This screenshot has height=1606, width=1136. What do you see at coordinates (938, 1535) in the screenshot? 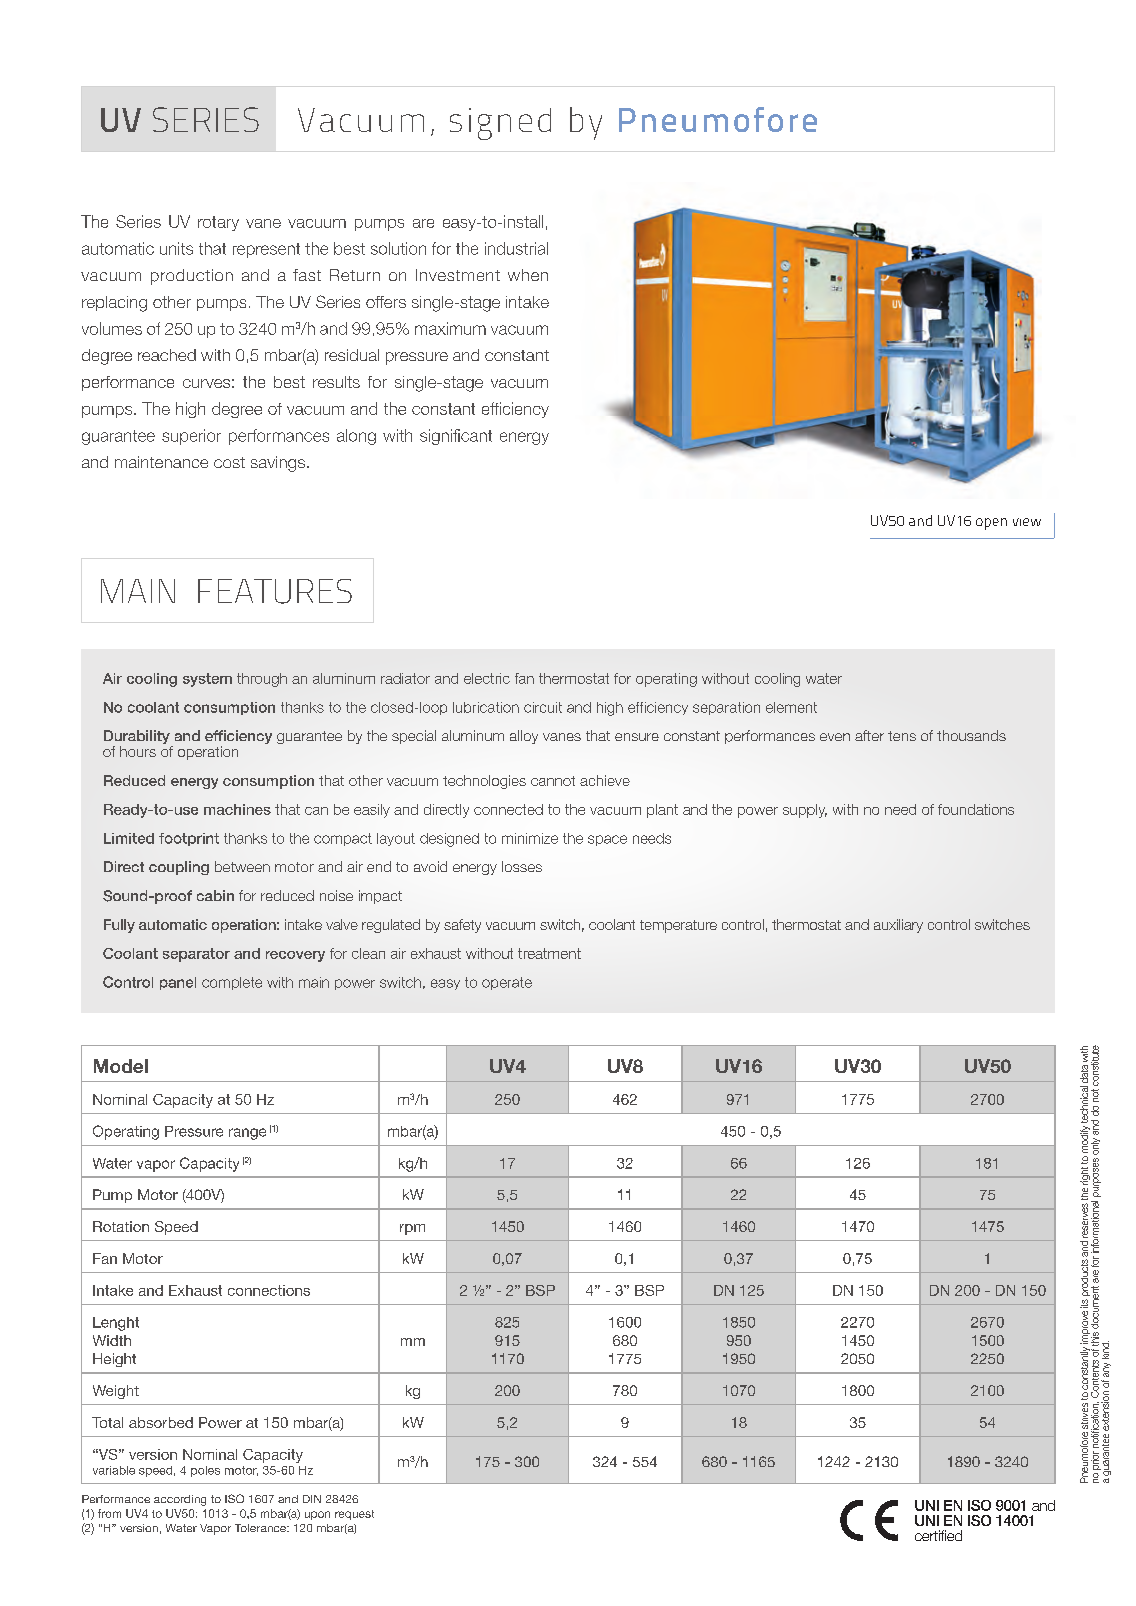
I see `certified` at bounding box center [938, 1535].
